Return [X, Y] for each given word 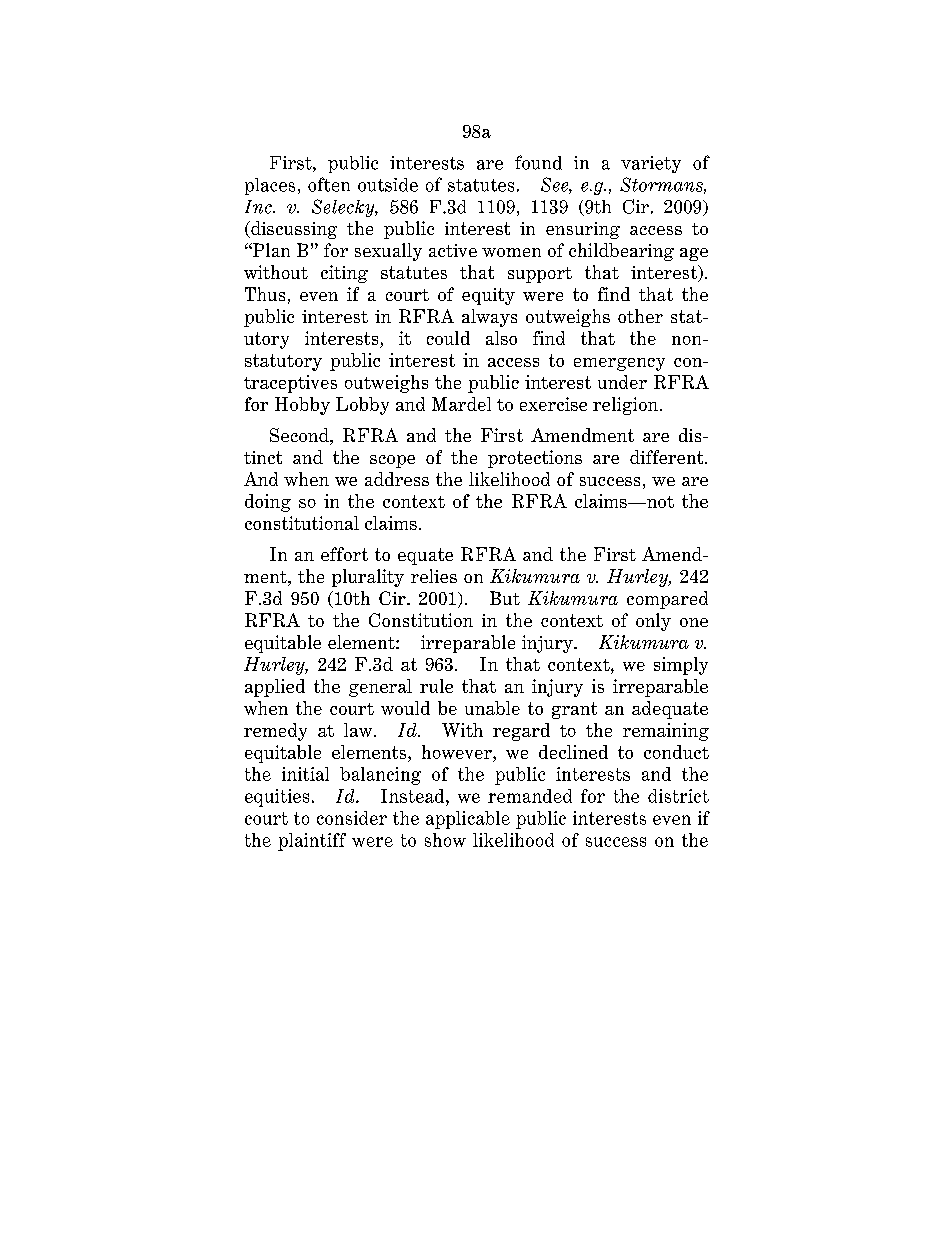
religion [625, 406]
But [505, 598]
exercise [553, 404]
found [538, 162]
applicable [468, 820]
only [653, 622]
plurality [368, 578]
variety [651, 164]
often [329, 184]
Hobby [302, 406]
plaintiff [312, 842]
